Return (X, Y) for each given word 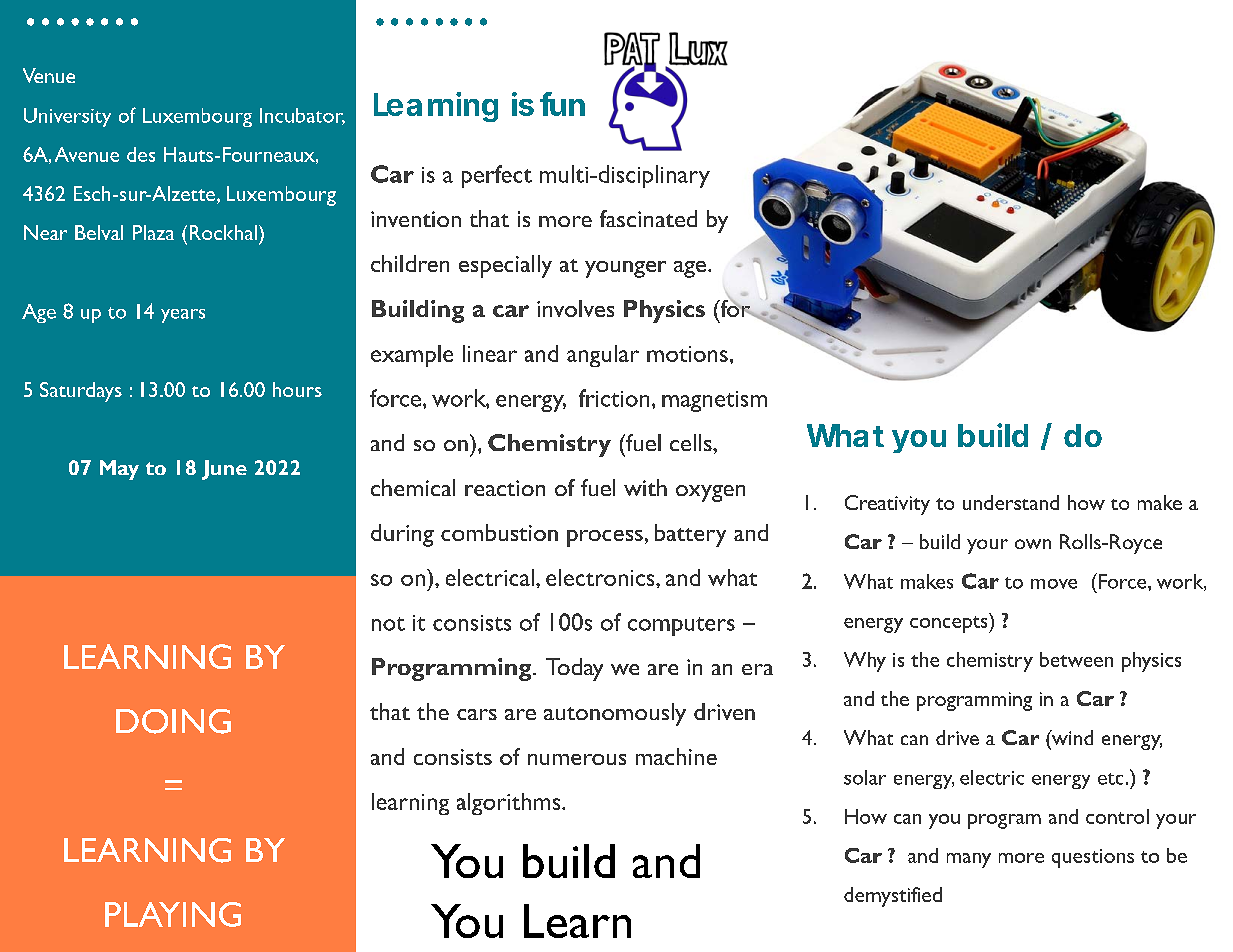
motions (687, 354)
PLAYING (173, 914)
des (141, 154)
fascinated (648, 218)
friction (614, 398)
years (183, 316)
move (1054, 584)
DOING (173, 721)
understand (1011, 502)
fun (562, 104)
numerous (577, 759)
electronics (601, 577)
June (224, 470)
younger (625, 269)
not (388, 624)
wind (1071, 737)
